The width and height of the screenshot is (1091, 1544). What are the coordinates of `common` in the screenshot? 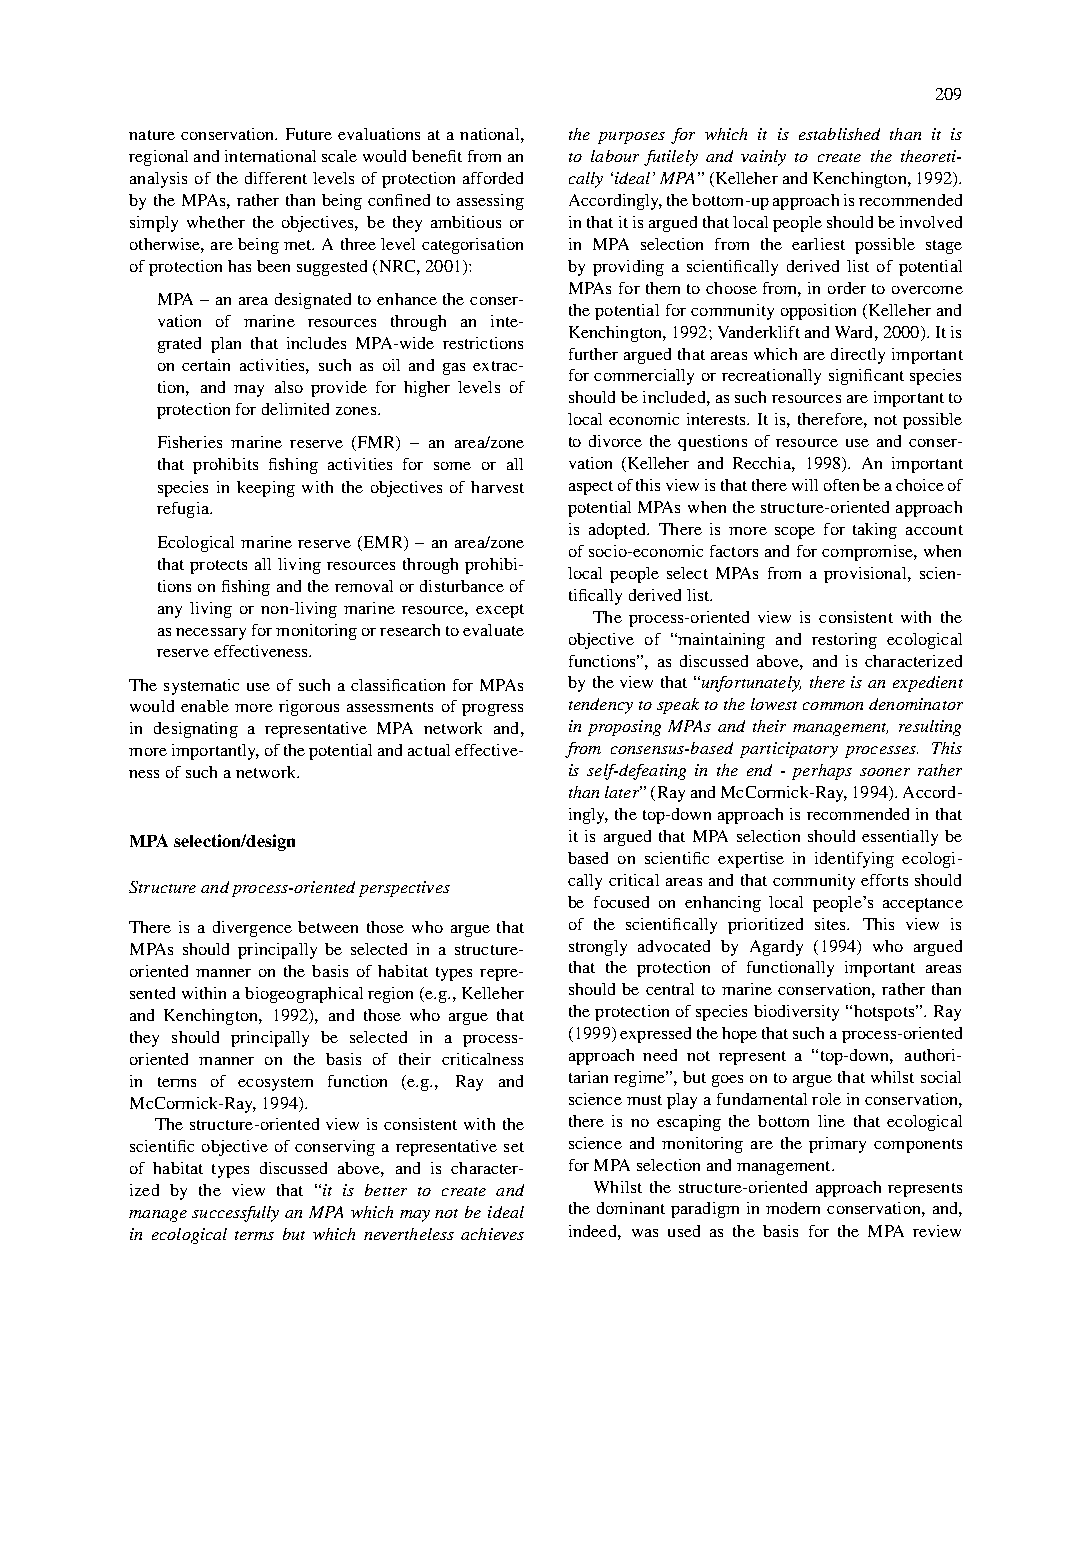 It's located at (833, 706).
